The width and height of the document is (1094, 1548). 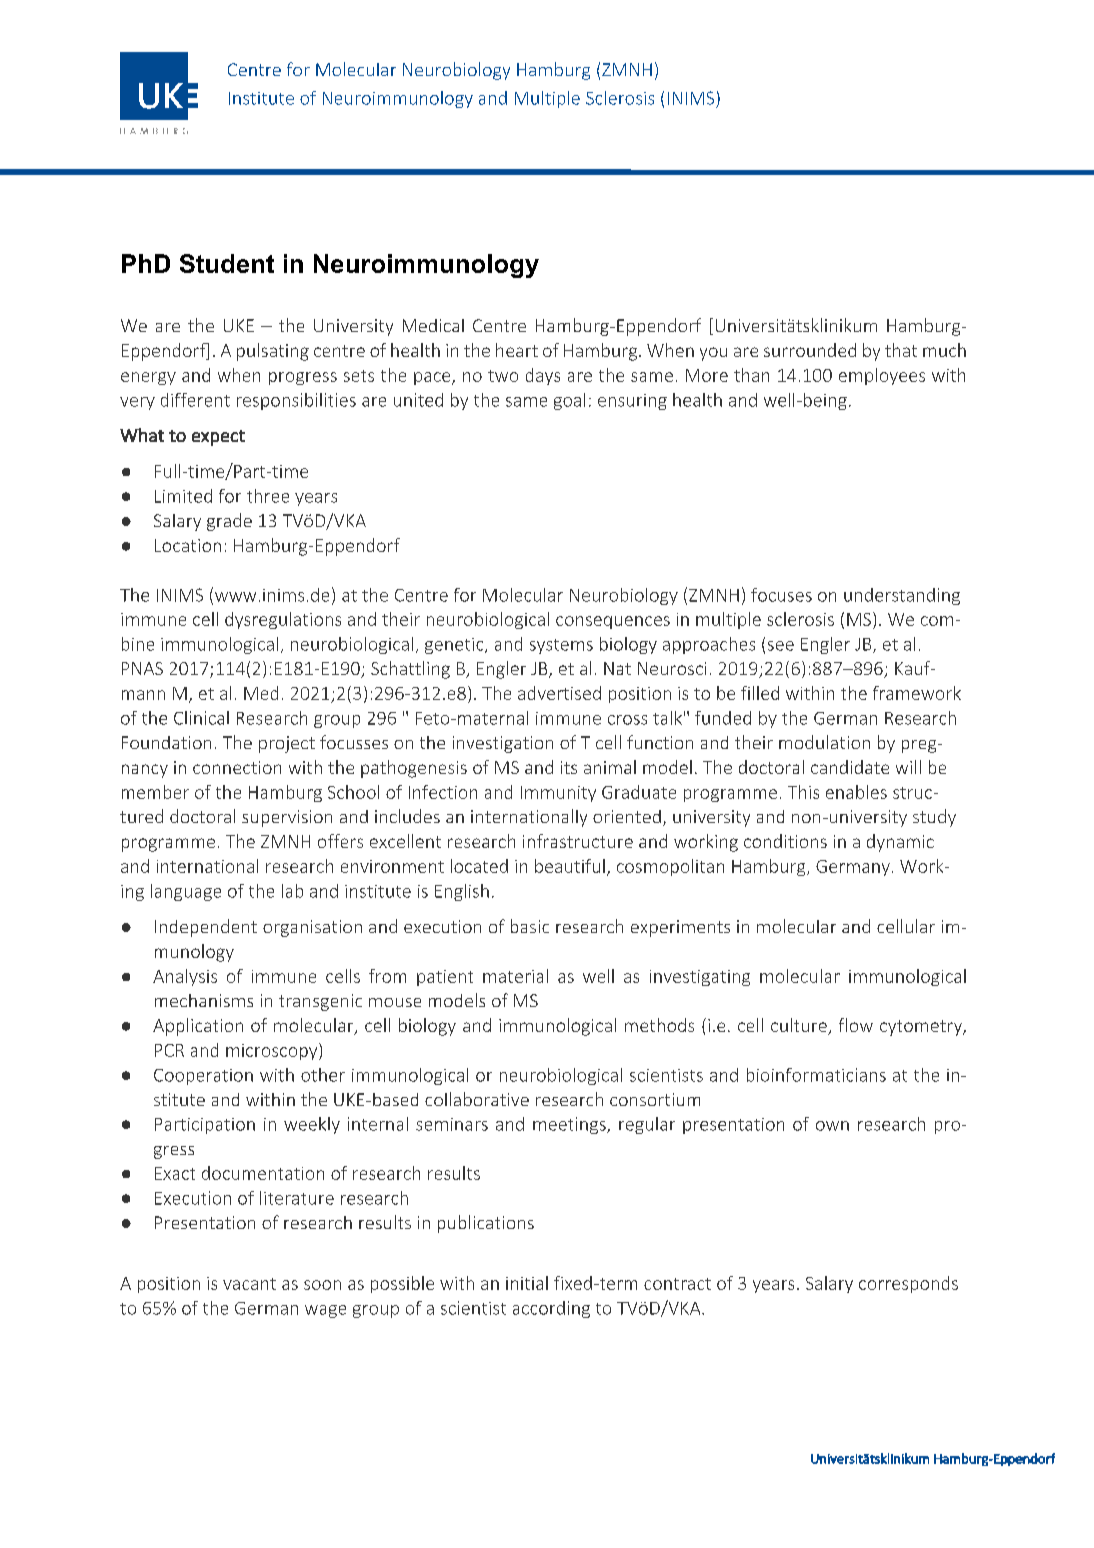 I want to click on consequences, so click(x=613, y=622).
